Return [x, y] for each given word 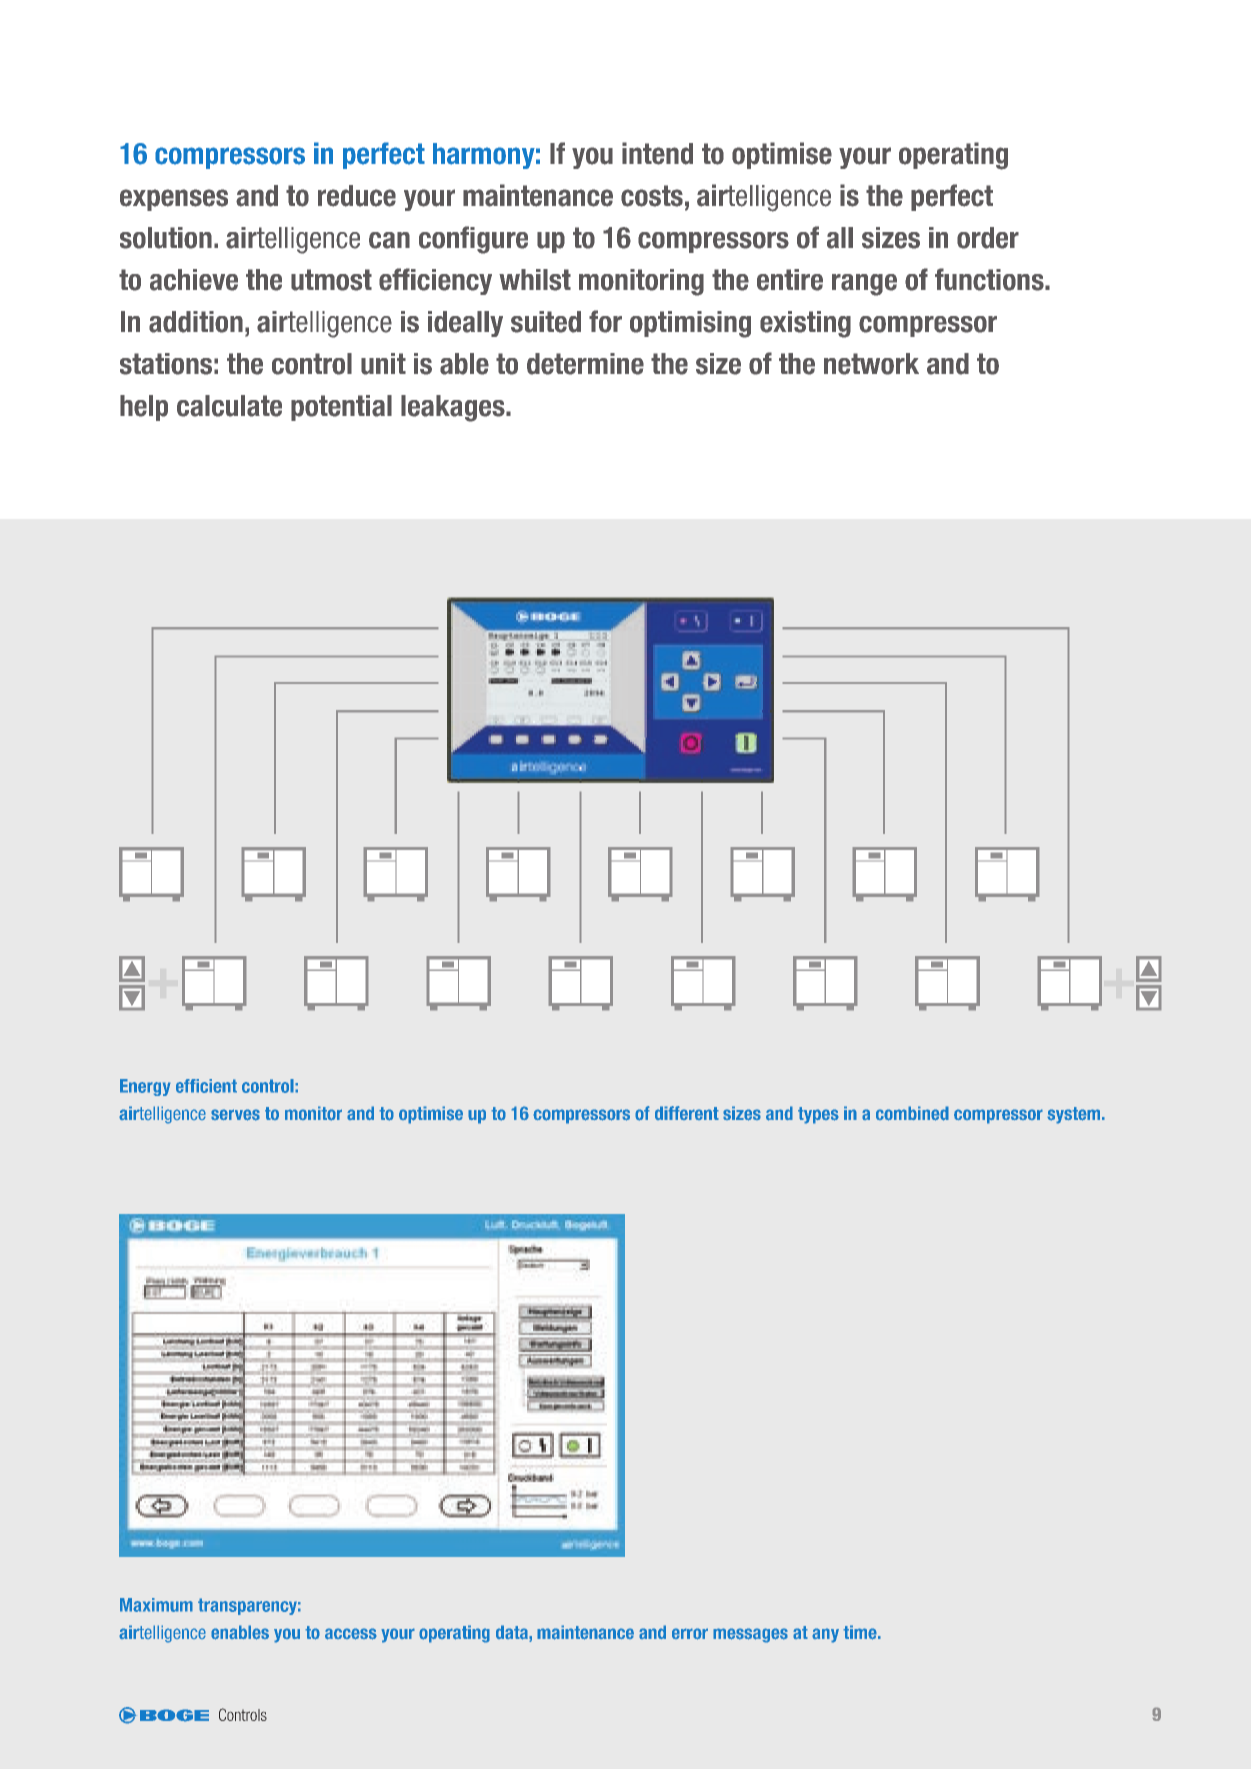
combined [912, 1113]
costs [652, 196]
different [687, 1113]
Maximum [156, 1605]
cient [218, 1086]
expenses [174, 200]
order [988, 238]
